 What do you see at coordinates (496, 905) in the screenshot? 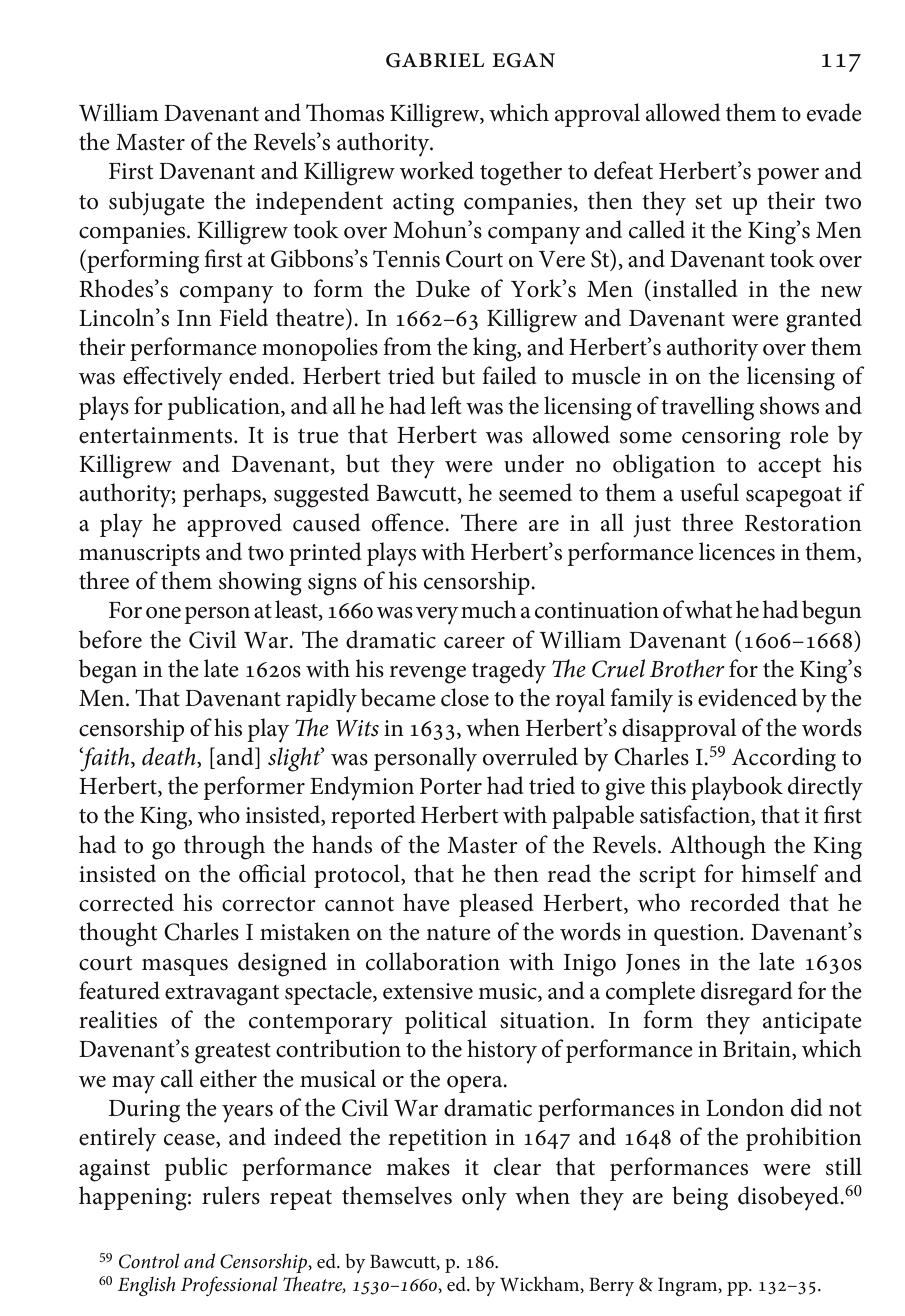
I see `pleased` at bounding box center [496, 905].
